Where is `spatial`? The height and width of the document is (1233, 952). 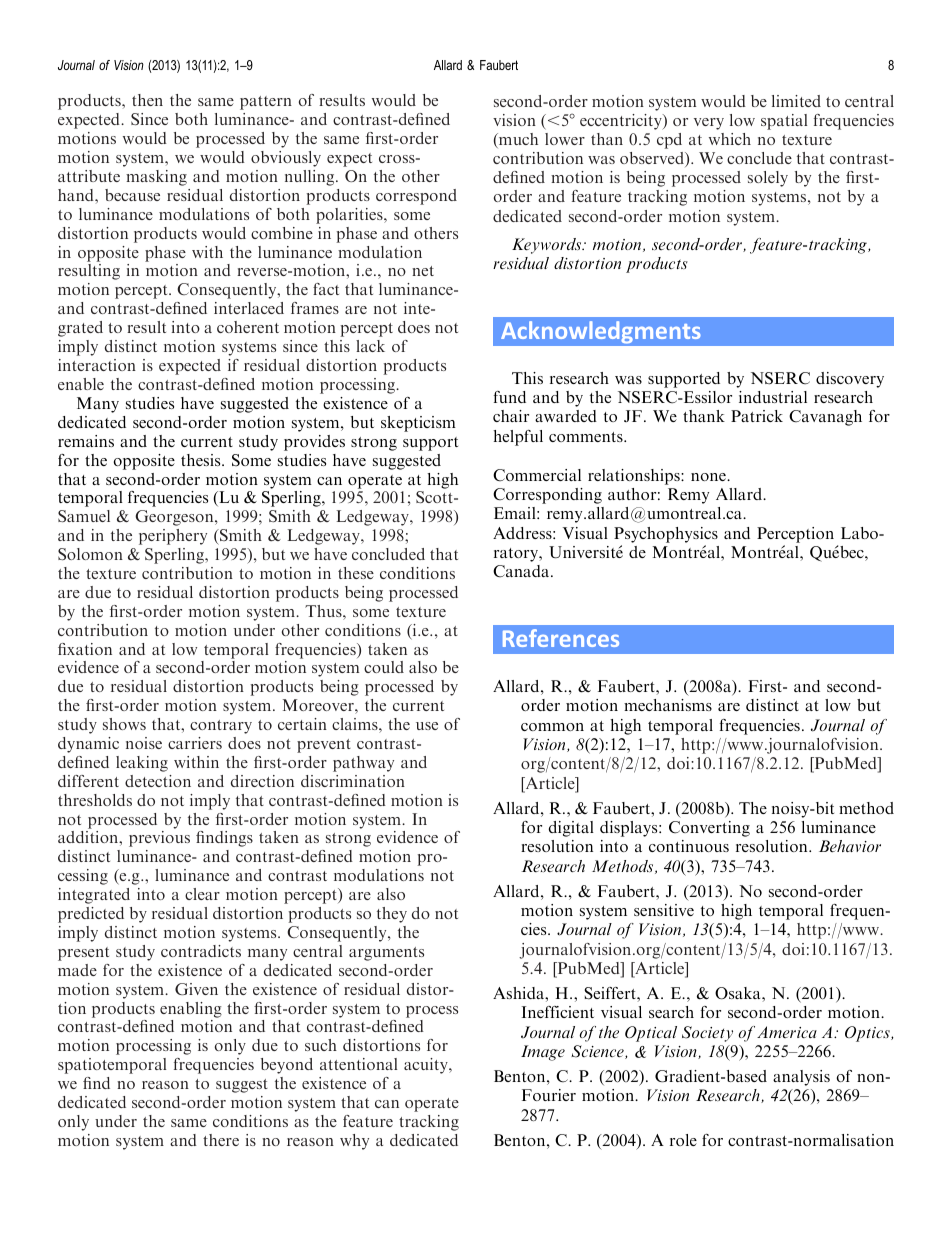 spatial is located at coordinates (784, 122).
